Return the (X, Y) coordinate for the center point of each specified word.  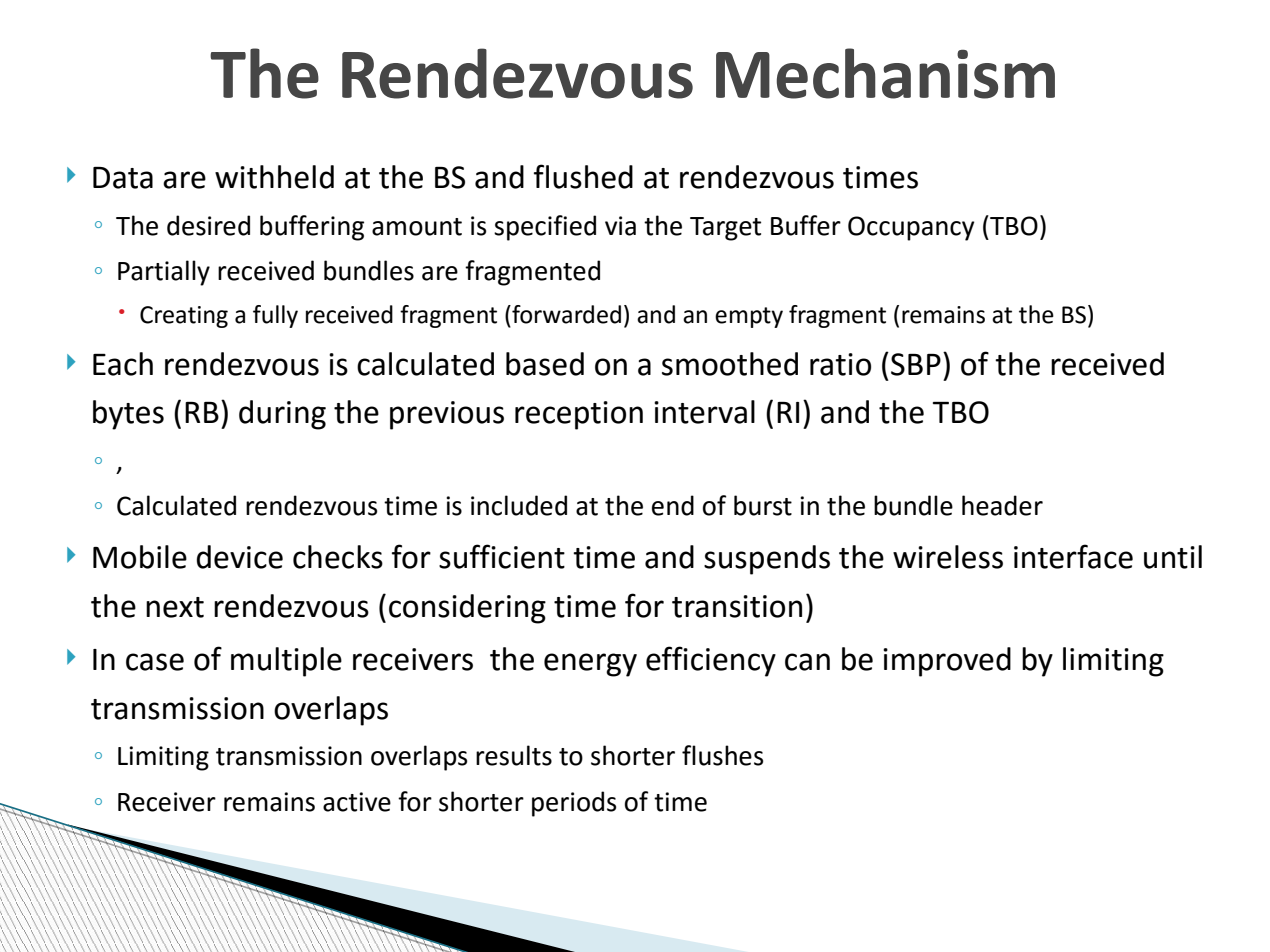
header (1002, 505)
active (357, 802)
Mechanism (885, 73)
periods (574, 804)
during (282, 415)
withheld (274, 177)
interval (704, 412)
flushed (583, 176)
